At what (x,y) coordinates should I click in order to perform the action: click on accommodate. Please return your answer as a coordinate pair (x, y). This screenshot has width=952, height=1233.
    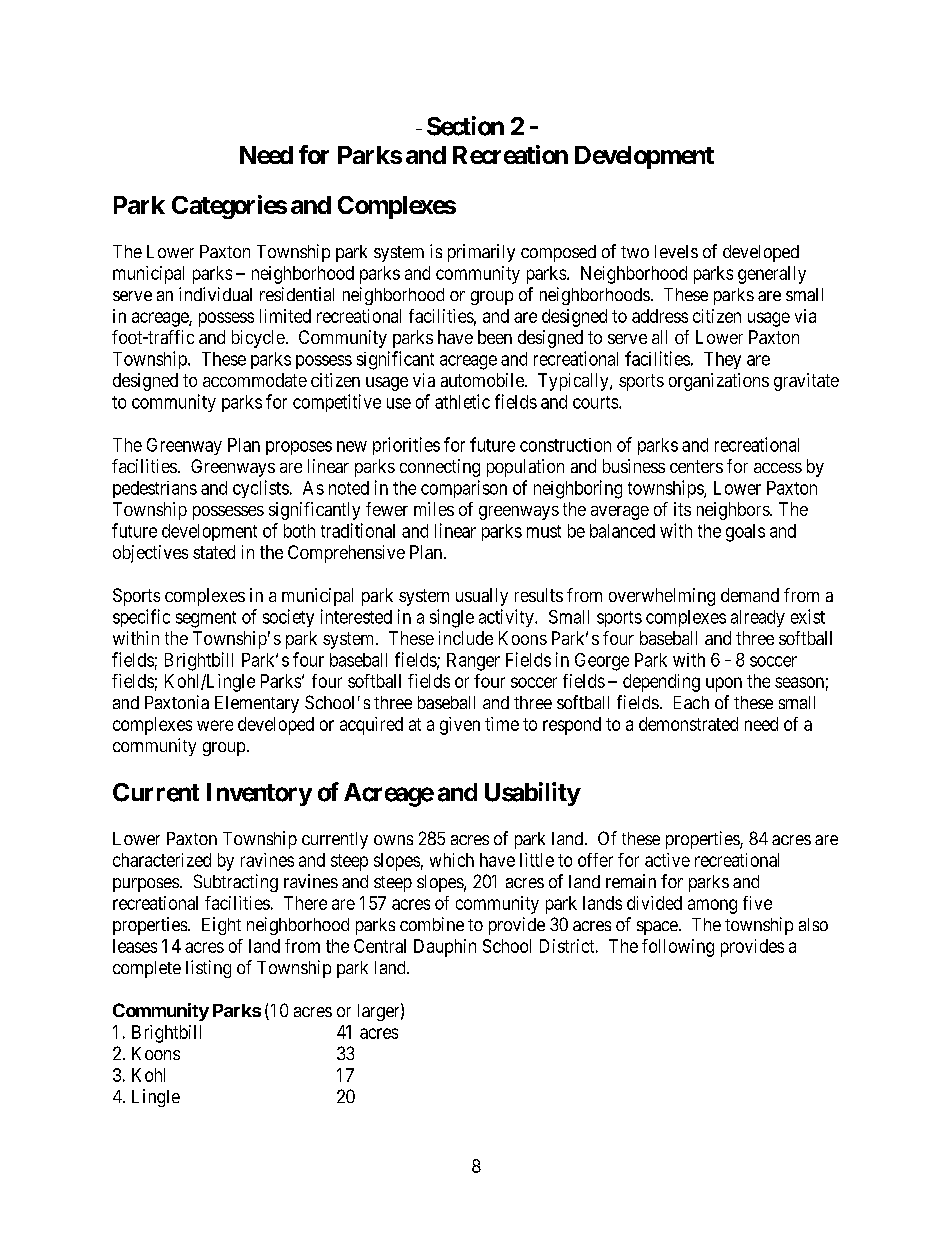
    Looking at the image, I should click on (255, 380).
